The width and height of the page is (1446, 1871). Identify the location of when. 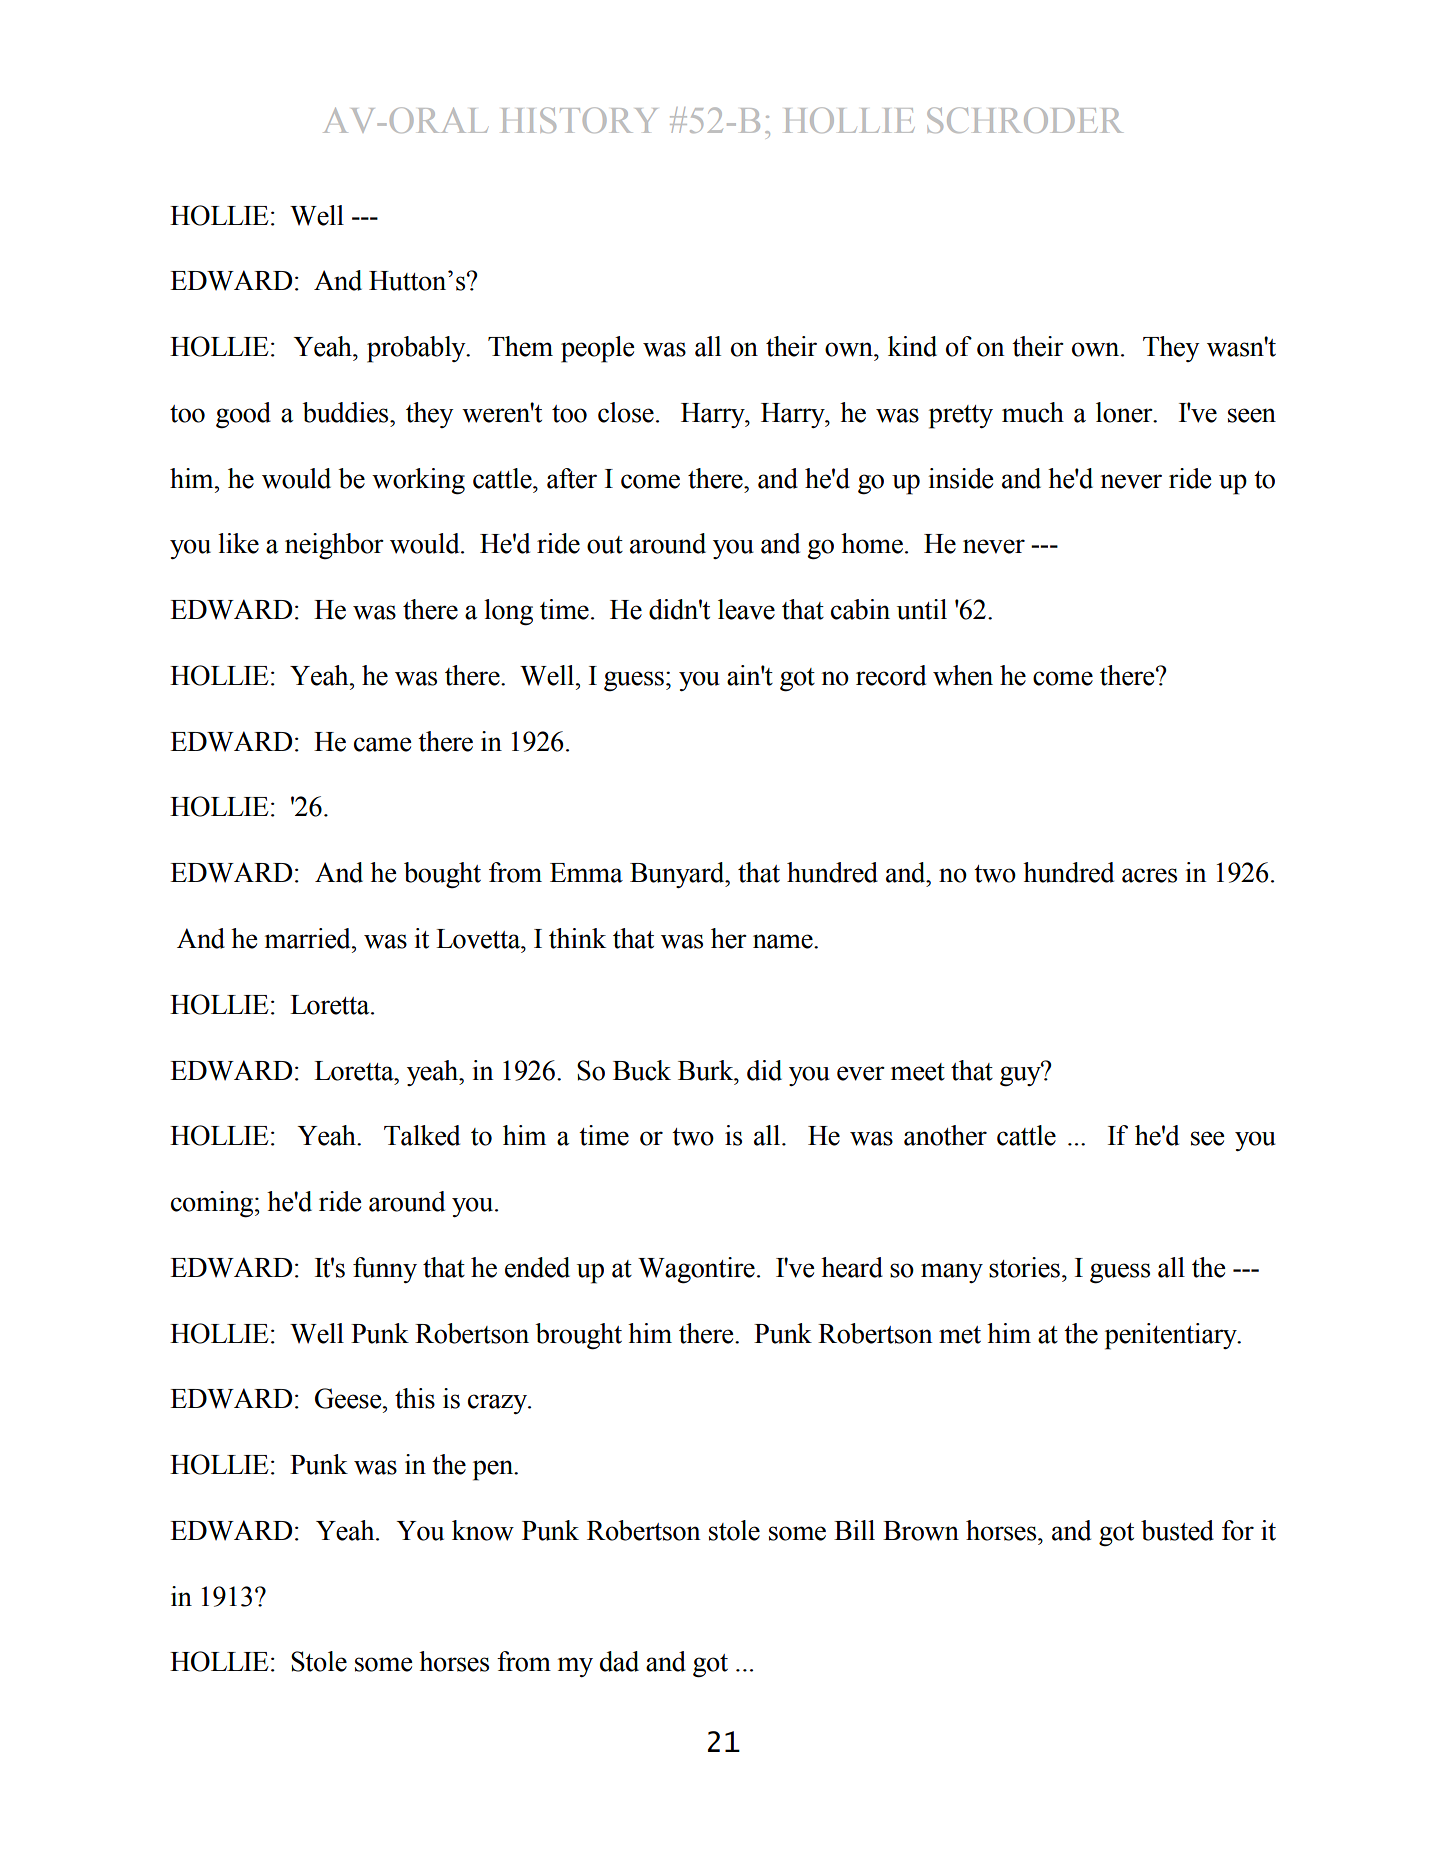
(963, 675).
